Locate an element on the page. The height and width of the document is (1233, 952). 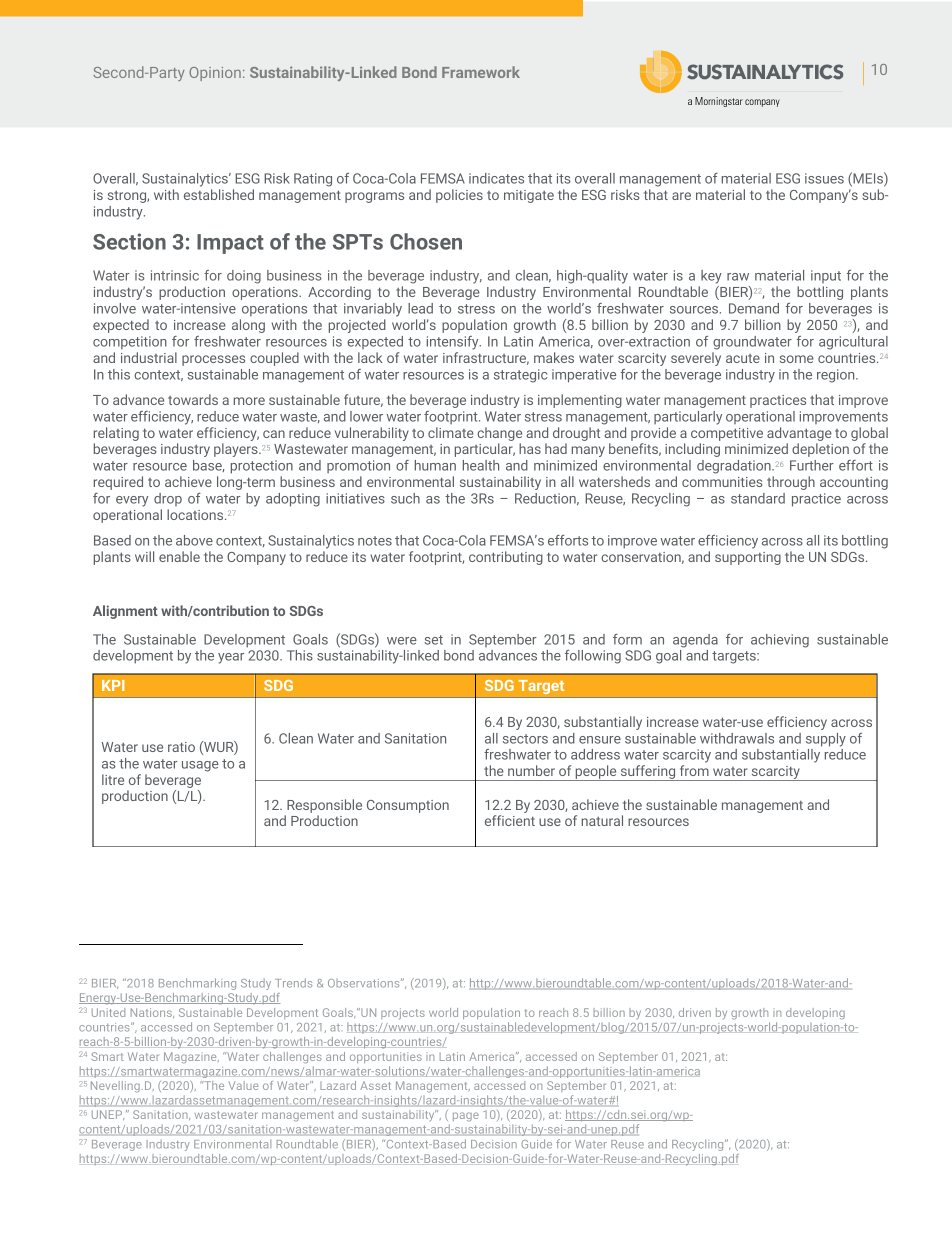
some is located at coordinates (797, 359).
